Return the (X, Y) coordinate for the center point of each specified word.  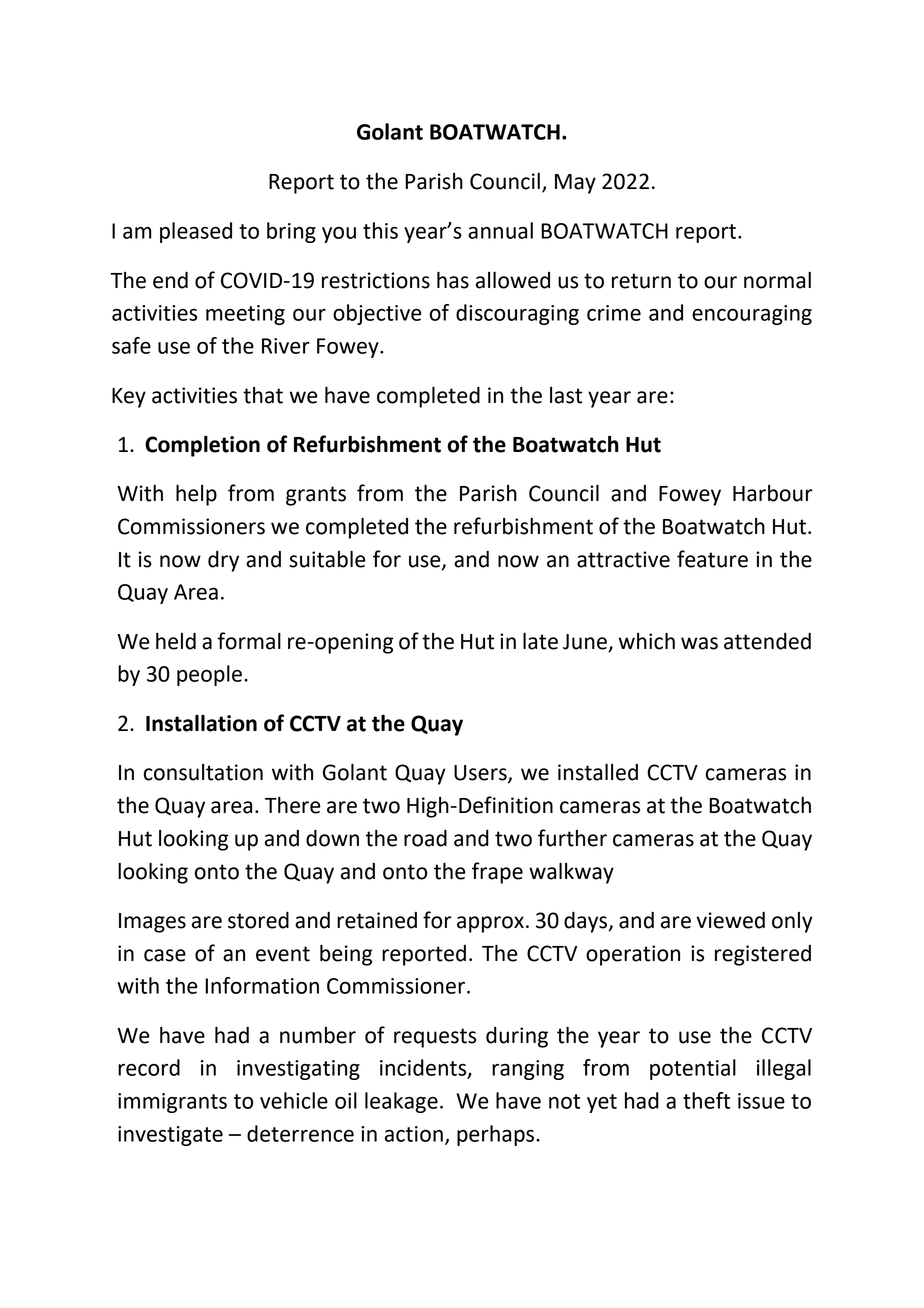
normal (777, 280)
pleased (196, 232)
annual (500, 230)
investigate (170, 1136)
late (540, 641)
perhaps (497, 1135)
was (699, 643)
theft (706, 1100)
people (209, 675)
